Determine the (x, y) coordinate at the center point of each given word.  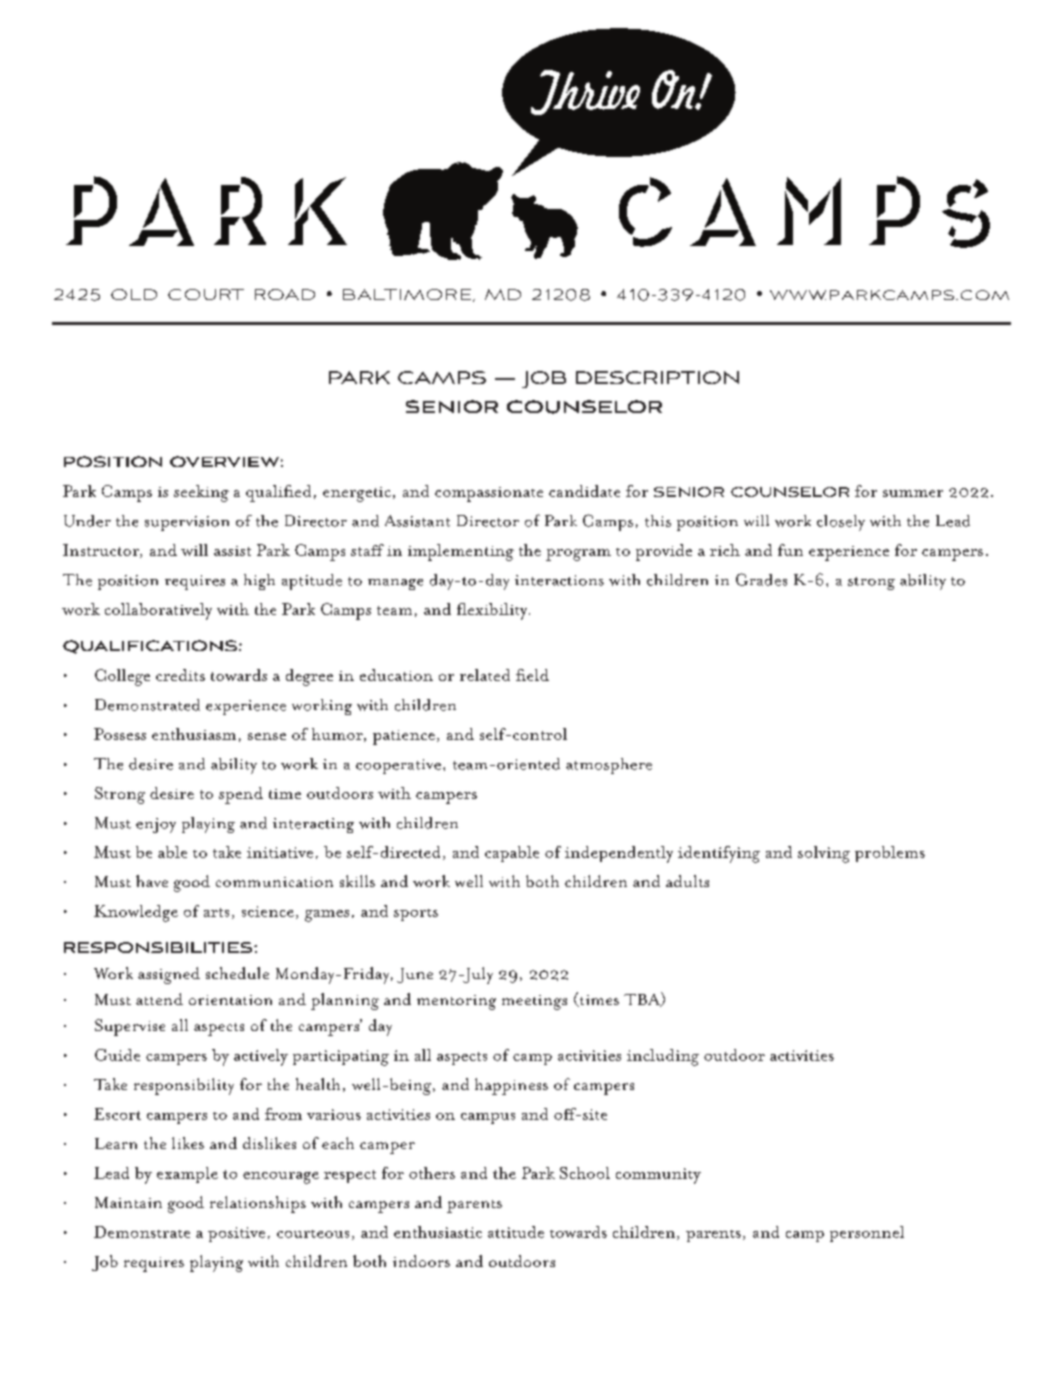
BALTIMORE (408, 295)
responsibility (184, 1086)
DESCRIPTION (657, 377)
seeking (201, 493)
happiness (511, 1086)
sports (416, 915)
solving (824, 854)
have (152, 881)
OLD (134, 294)
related (485, 675)
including (663, 1057)
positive (236, 1234)
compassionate (489, 494)
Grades (761, 579)
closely (841, 523)
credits (180, 675)
